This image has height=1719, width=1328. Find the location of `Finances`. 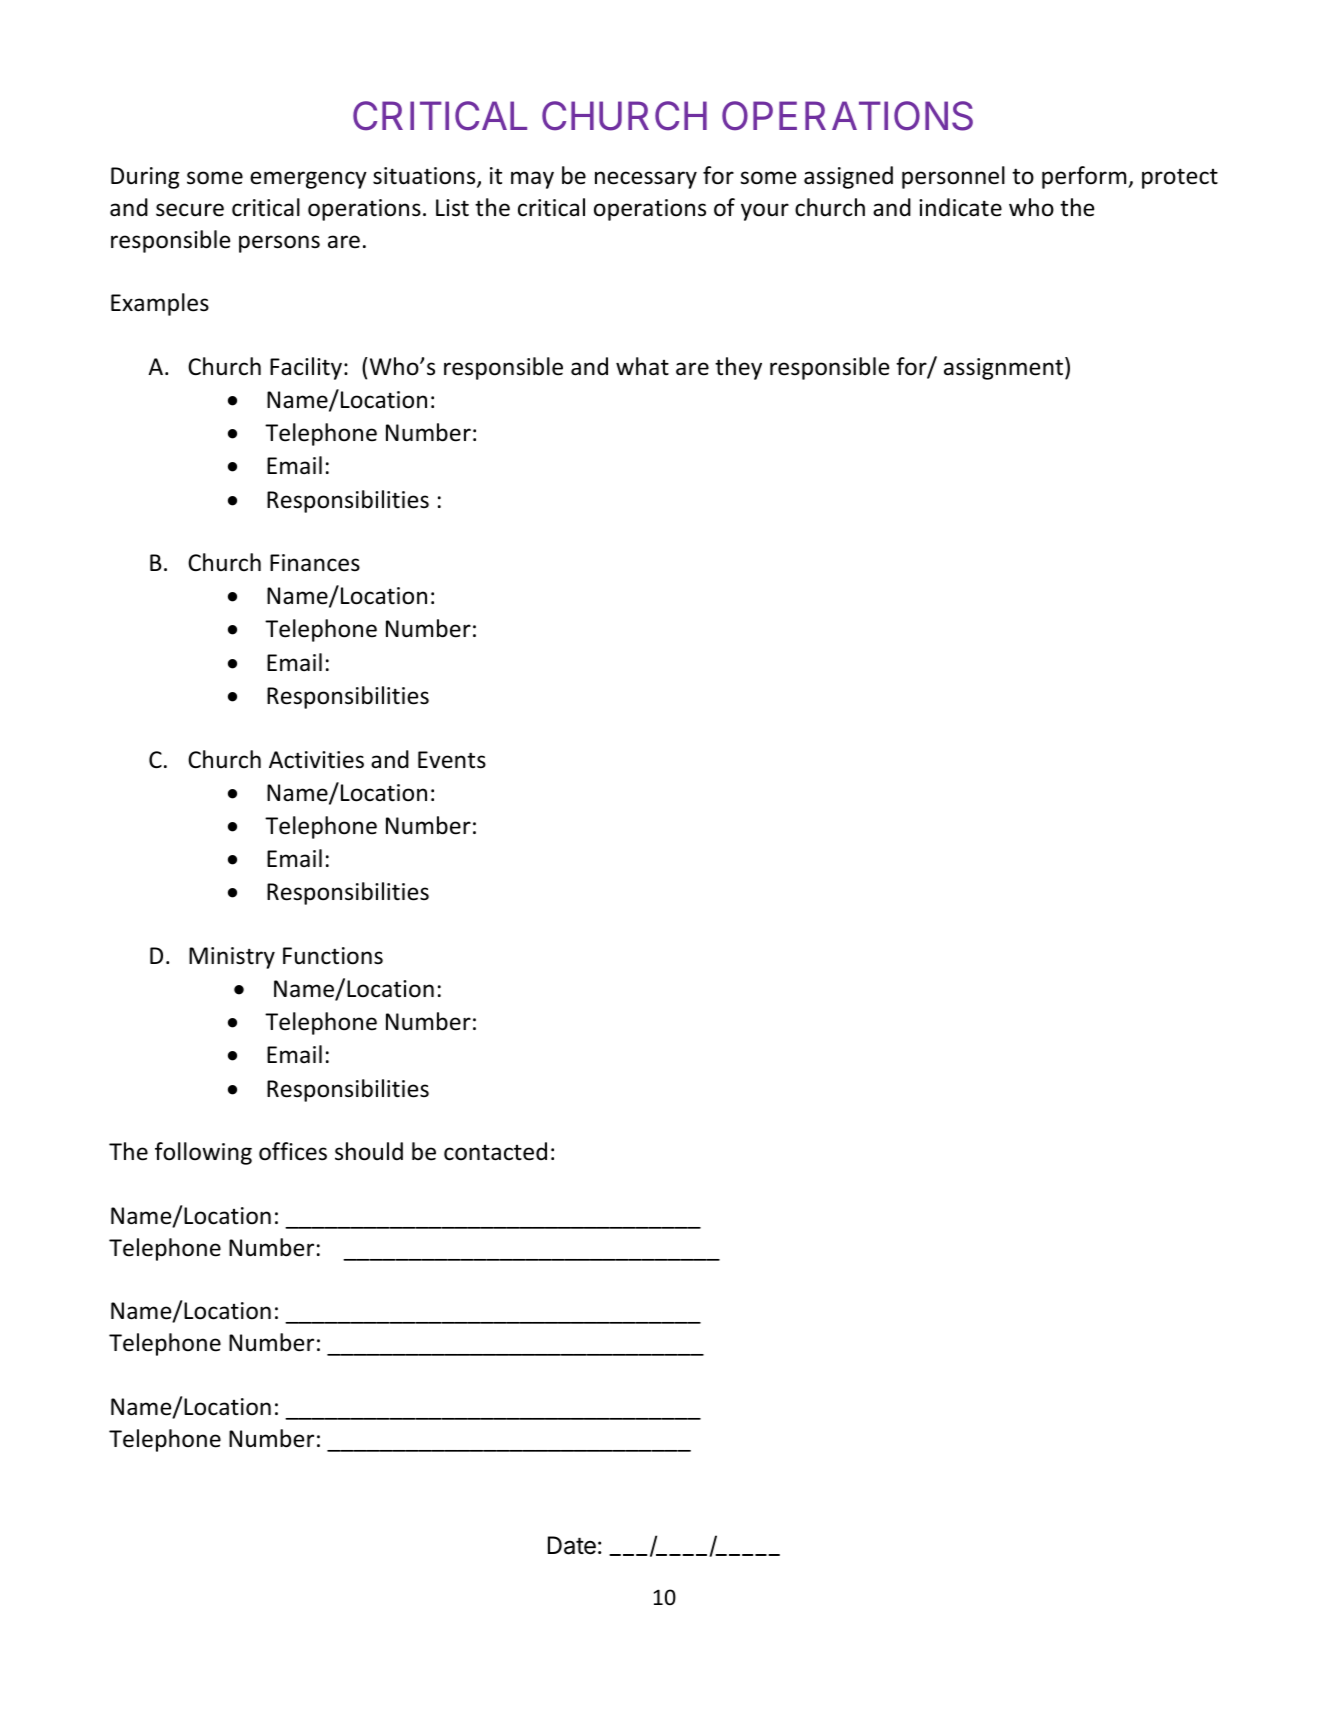

Finances is located at coordinates (315, 563).
